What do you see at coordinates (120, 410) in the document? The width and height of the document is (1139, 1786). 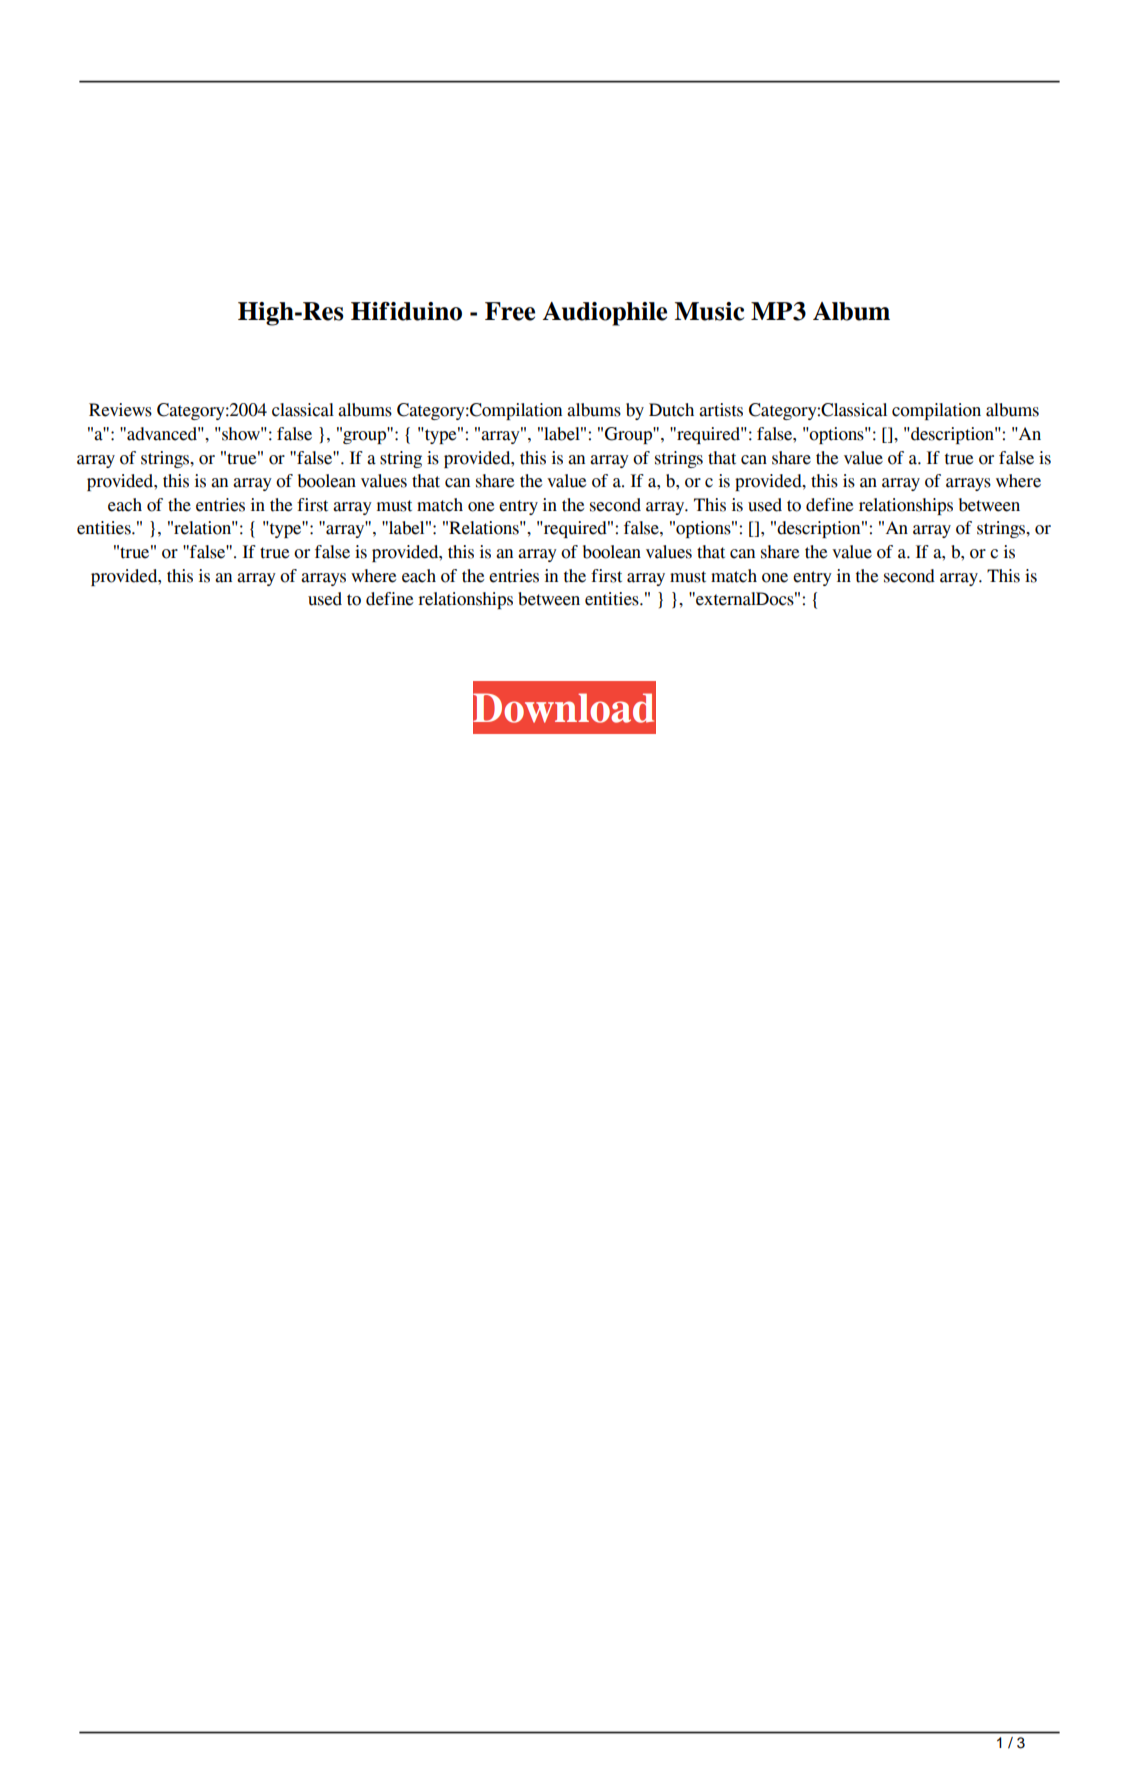 I see `Reviews` at bounding box center [120, 410].
